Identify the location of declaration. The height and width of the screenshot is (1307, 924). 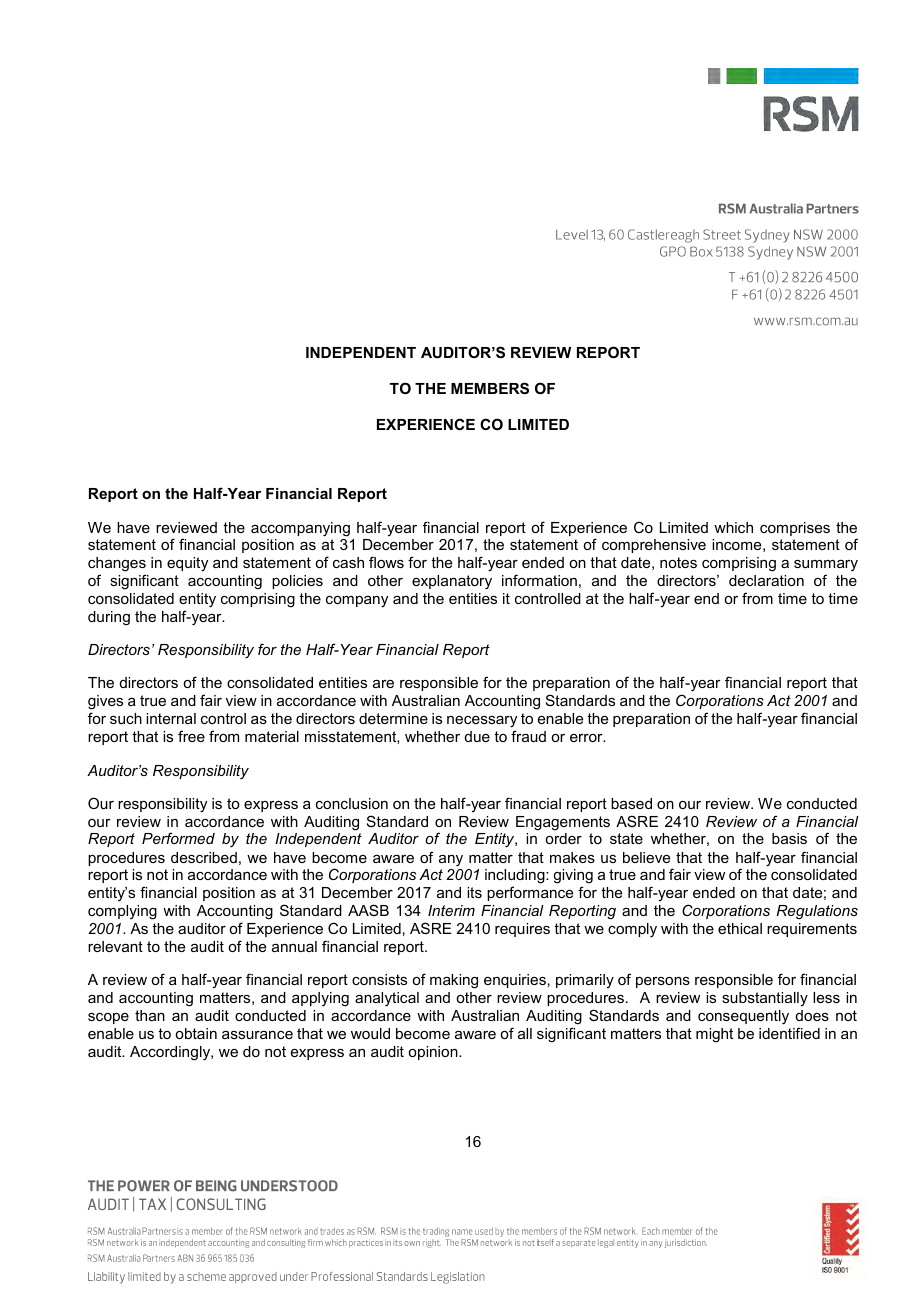
(766, 580).
